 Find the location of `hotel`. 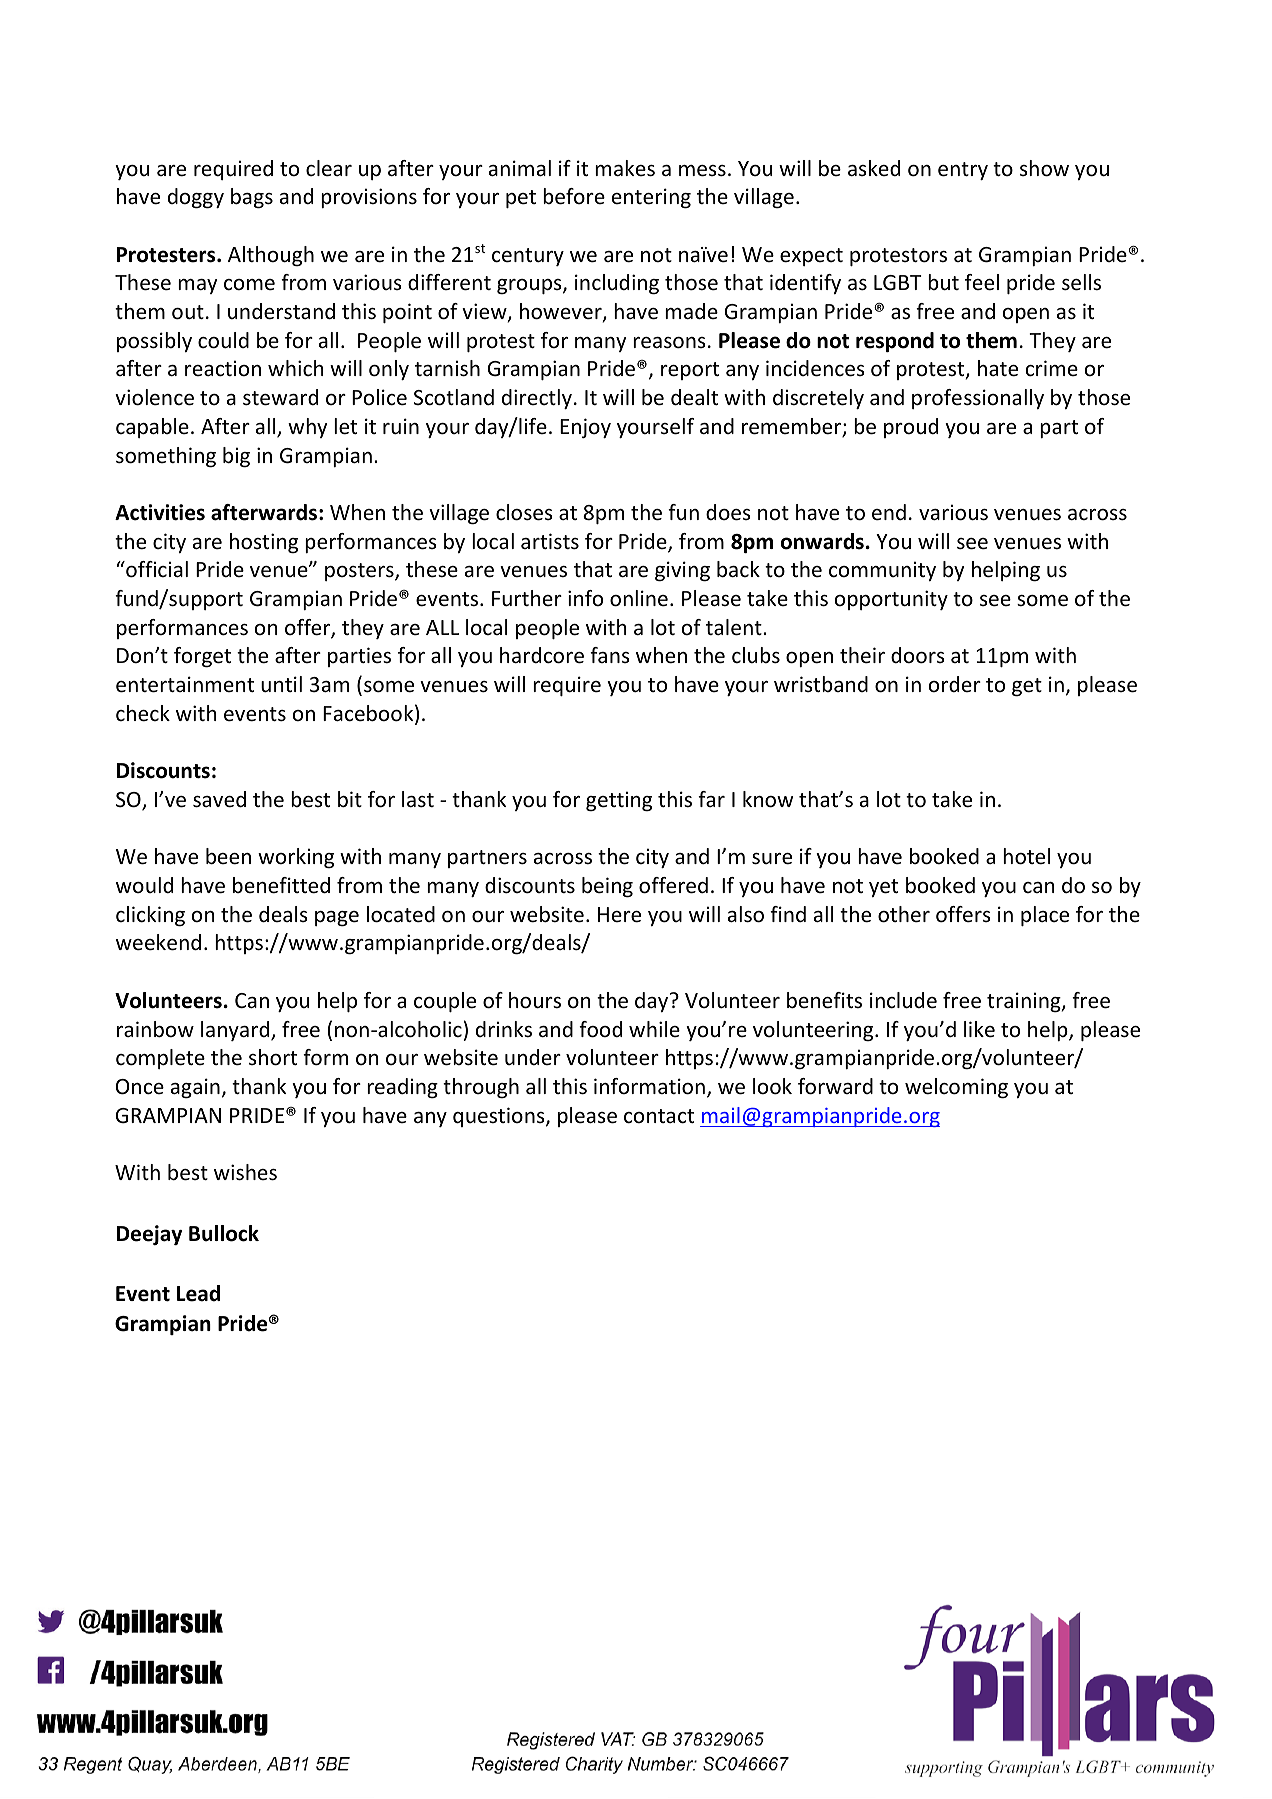

hotel is located at coordinates (1026, 856).
